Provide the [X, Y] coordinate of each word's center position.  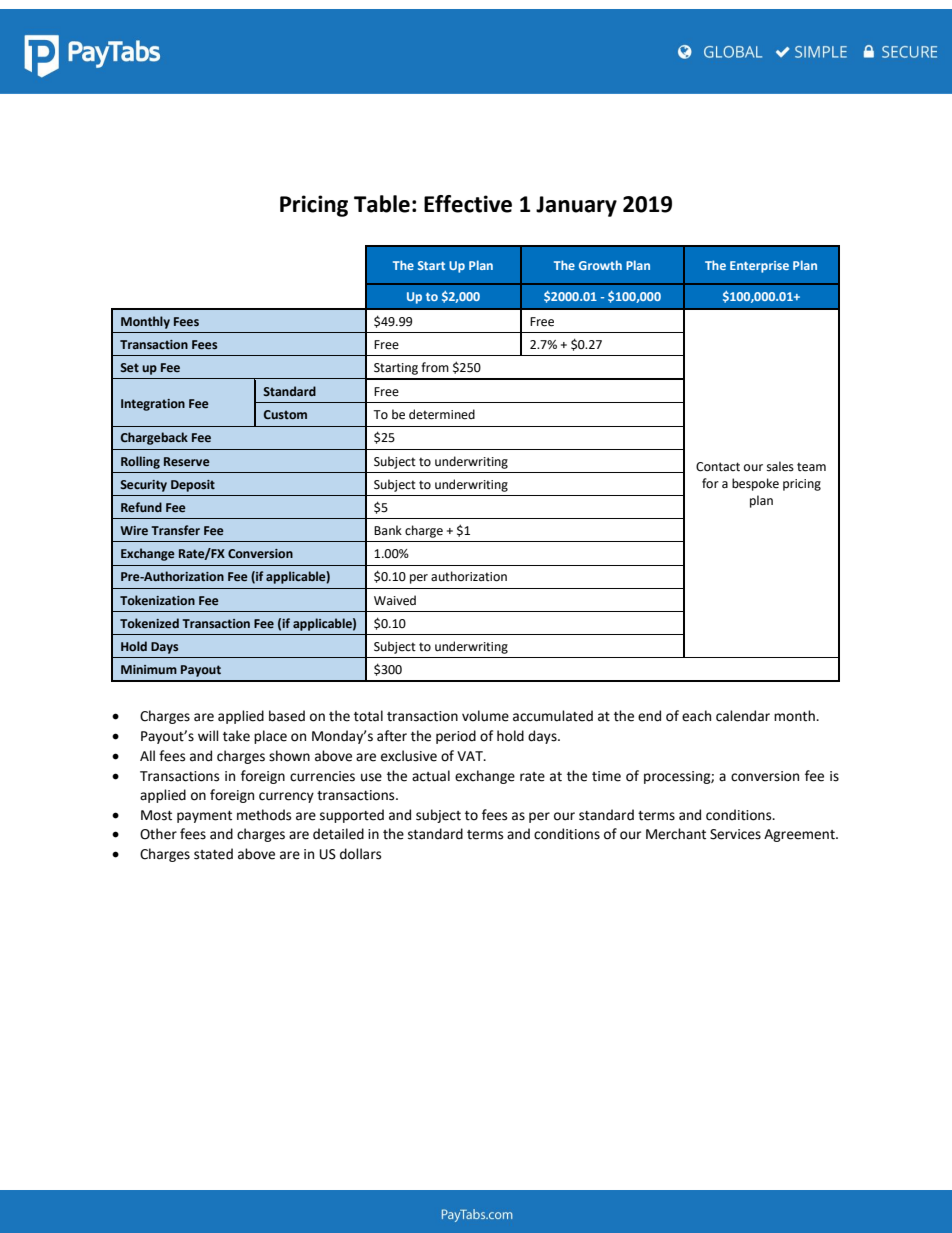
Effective [468, 204]
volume [485, 716]
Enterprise [759, 267]
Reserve [187, 462]
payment [204, 817]
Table [382, 204]
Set [129, 368]
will [208, 735]
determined [442, 414]
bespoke [755, 484]
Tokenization [157, 600]
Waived [395, 600]
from [435, 367]
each [696, 716]
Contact [718, 467]
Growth [600, 265]
